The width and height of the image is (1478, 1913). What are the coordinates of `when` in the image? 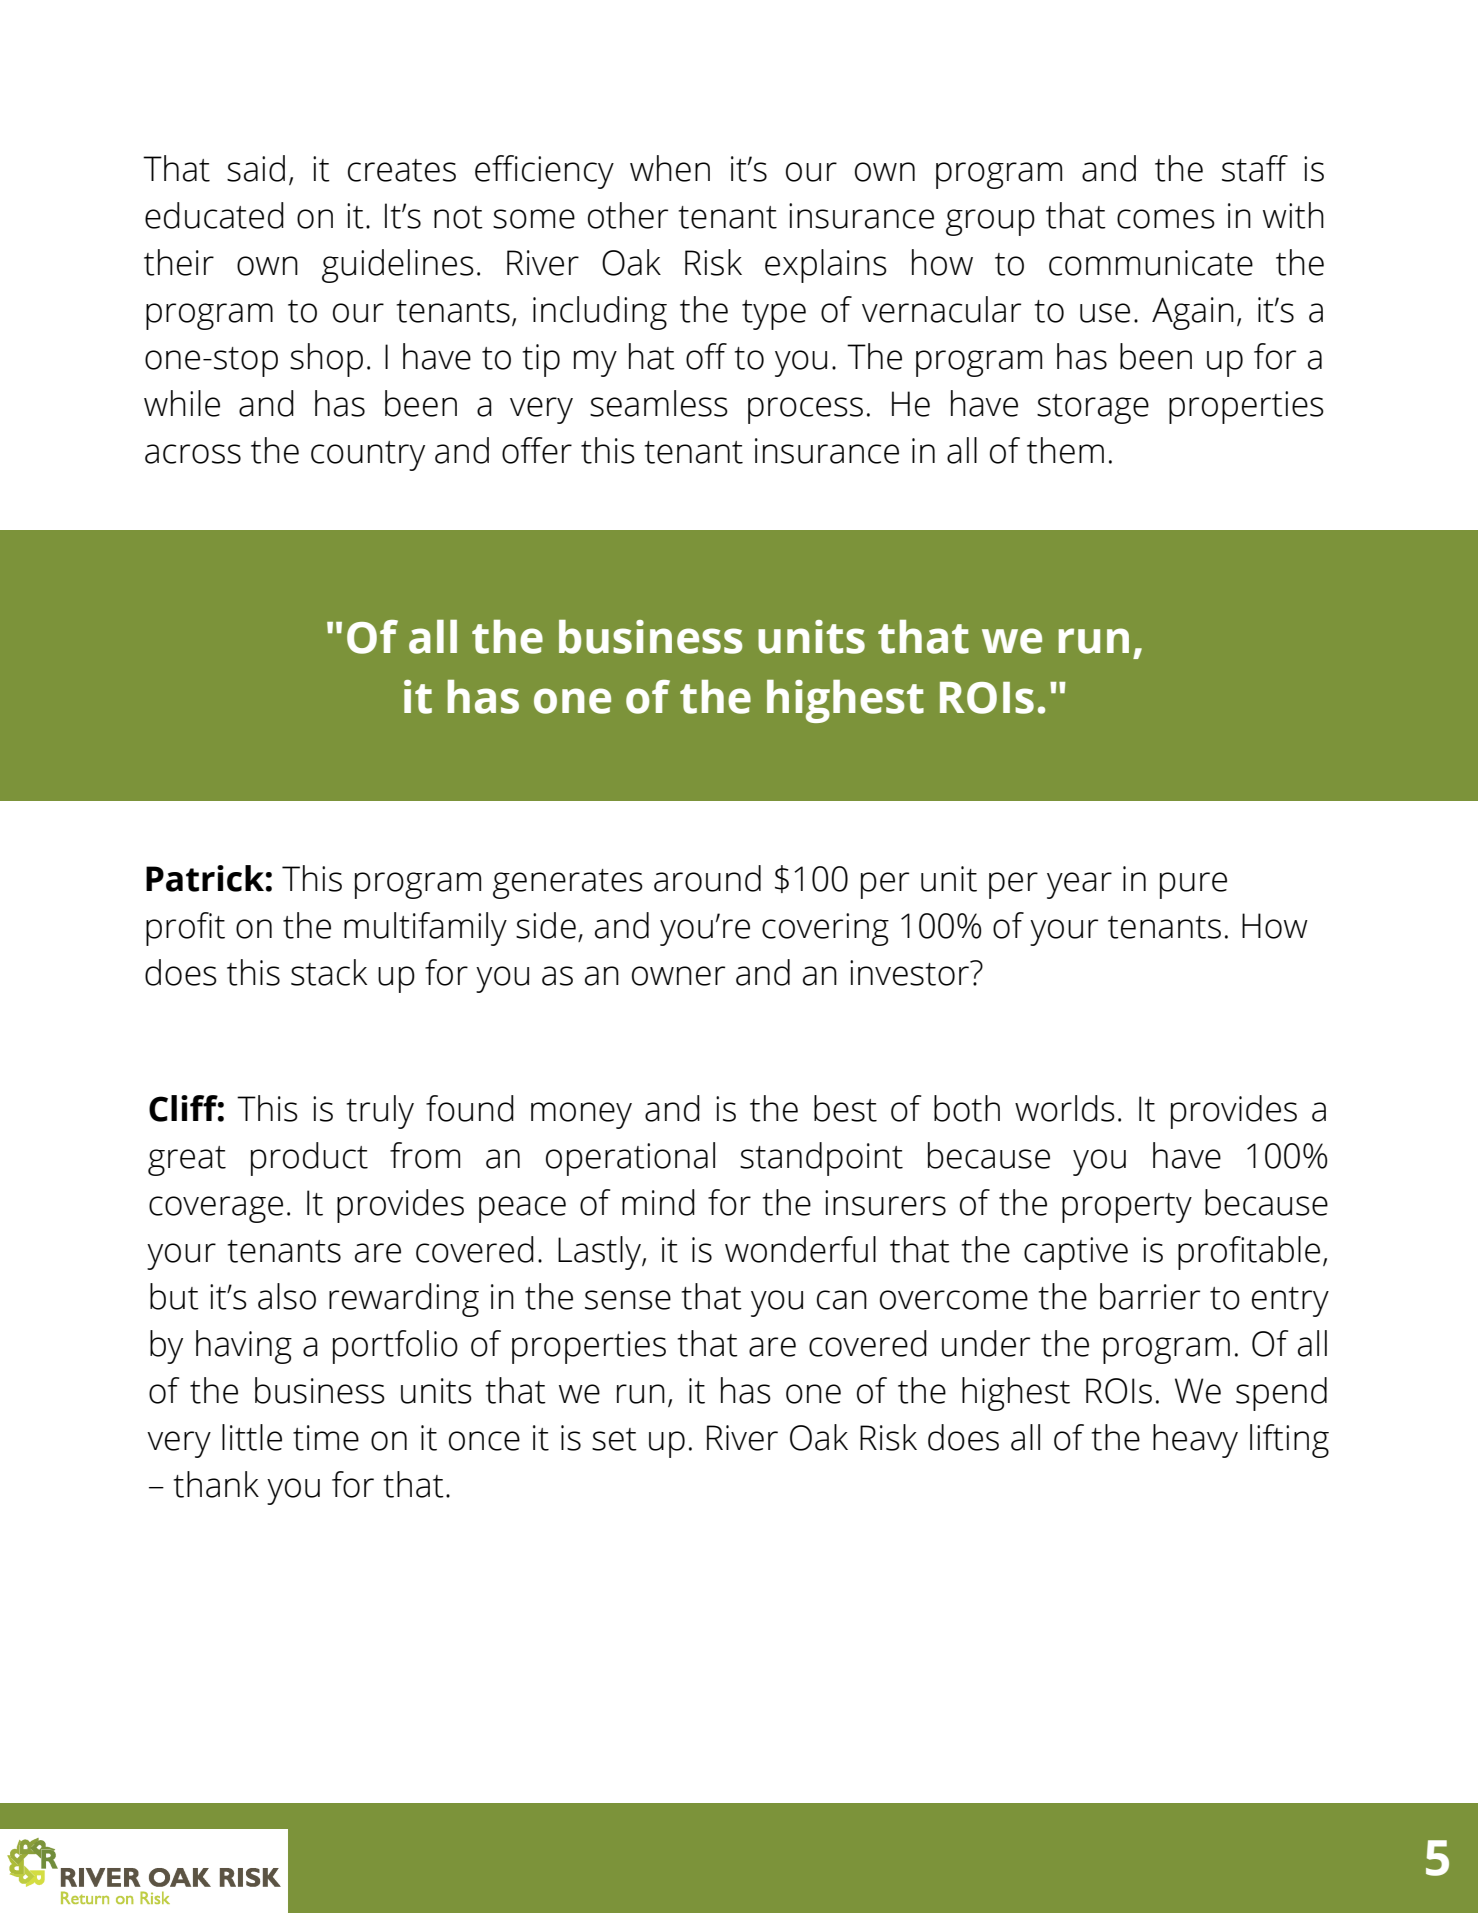 It's located at (670, 168).
